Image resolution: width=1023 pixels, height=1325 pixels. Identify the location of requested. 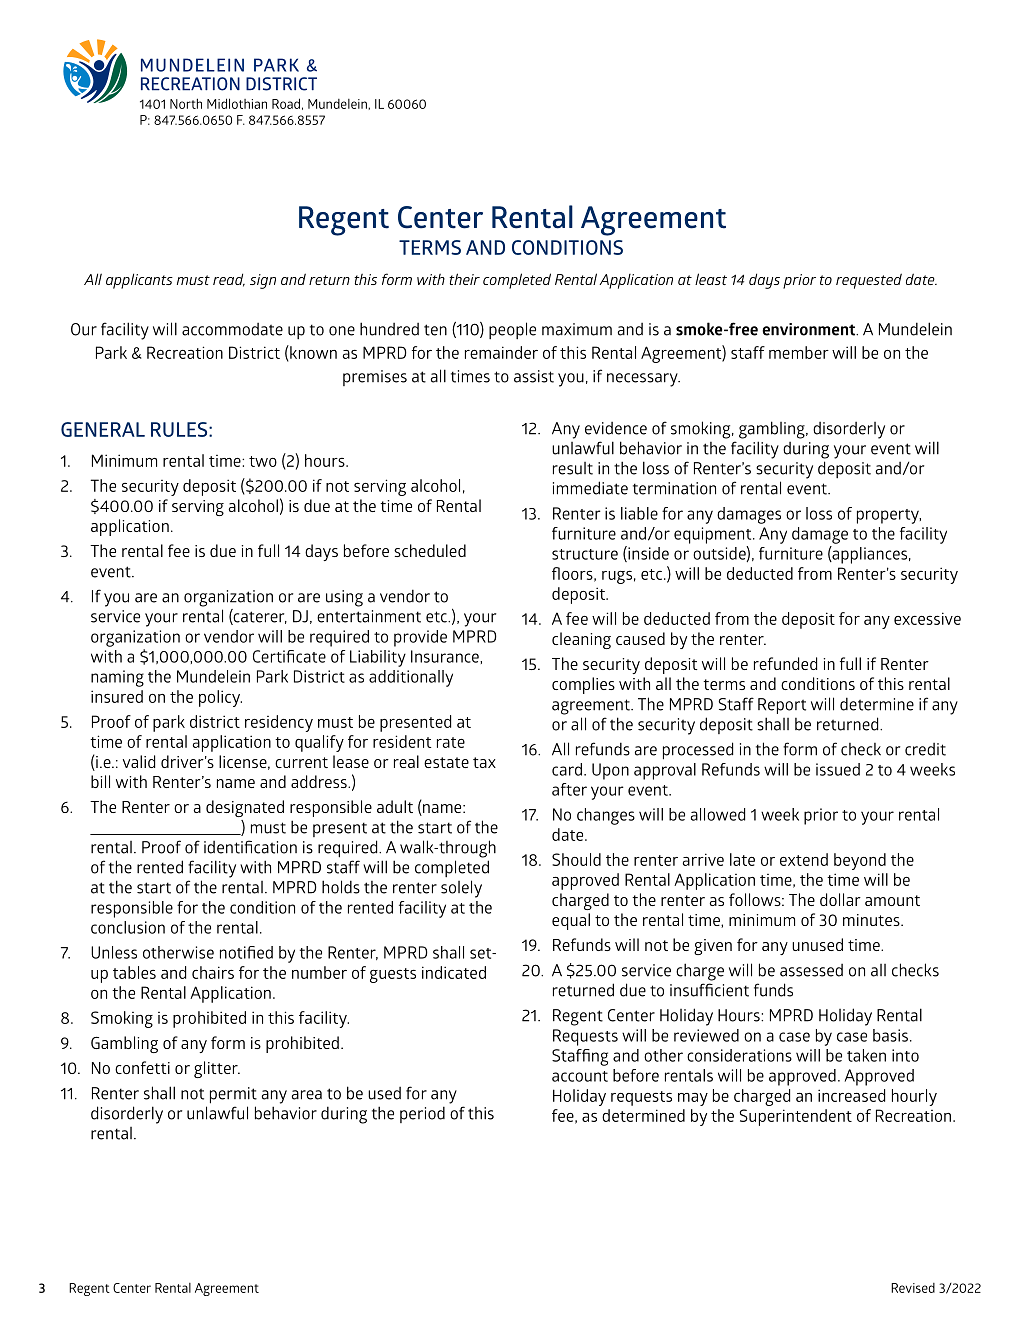
(869, 281).
